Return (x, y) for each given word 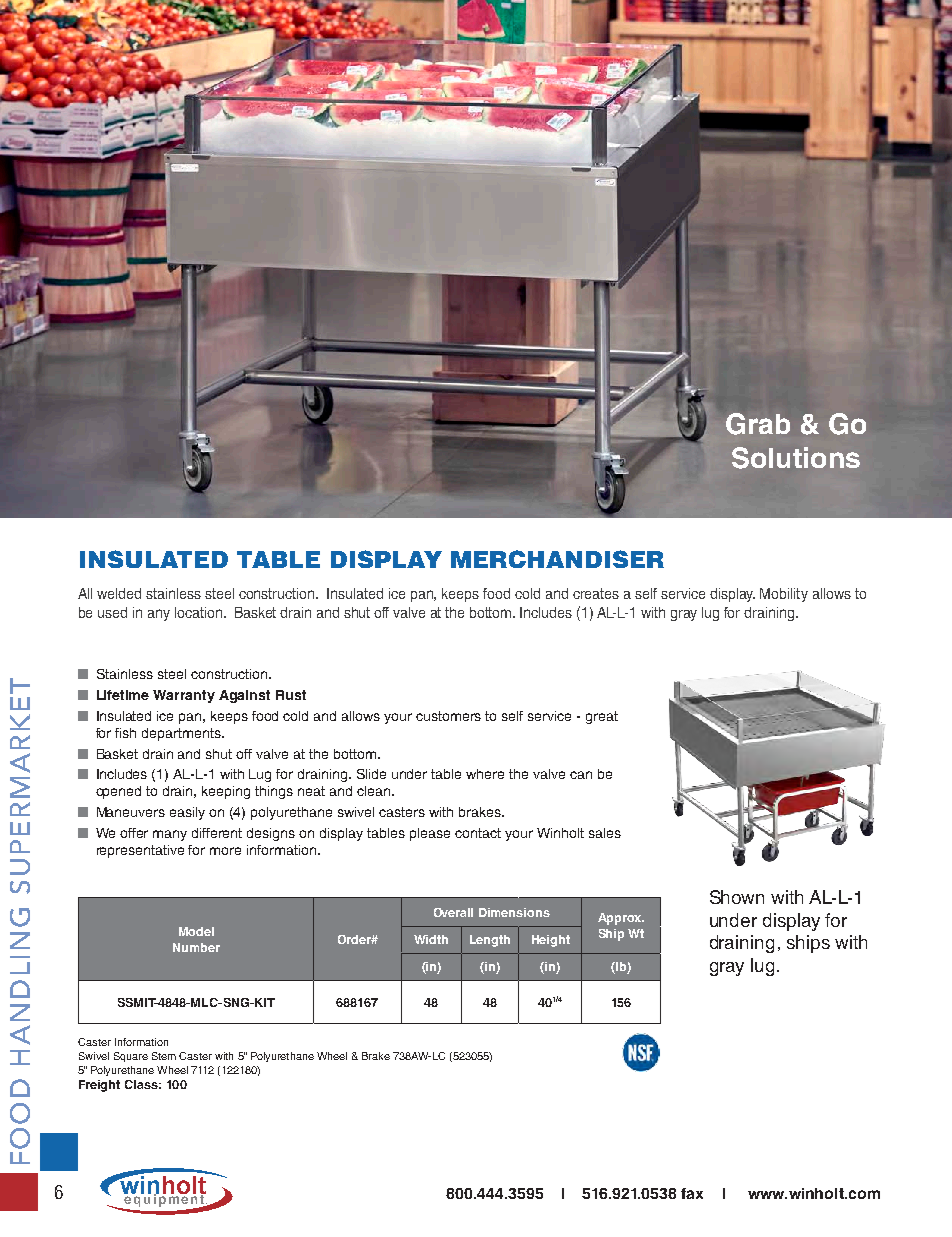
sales (605, 833)
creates (596, 593)
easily (187, 813)
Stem (164, 1056)
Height (551, 941)
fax (692, 1193)
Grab (758, 424)
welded (119, 593)
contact (478, 833)
